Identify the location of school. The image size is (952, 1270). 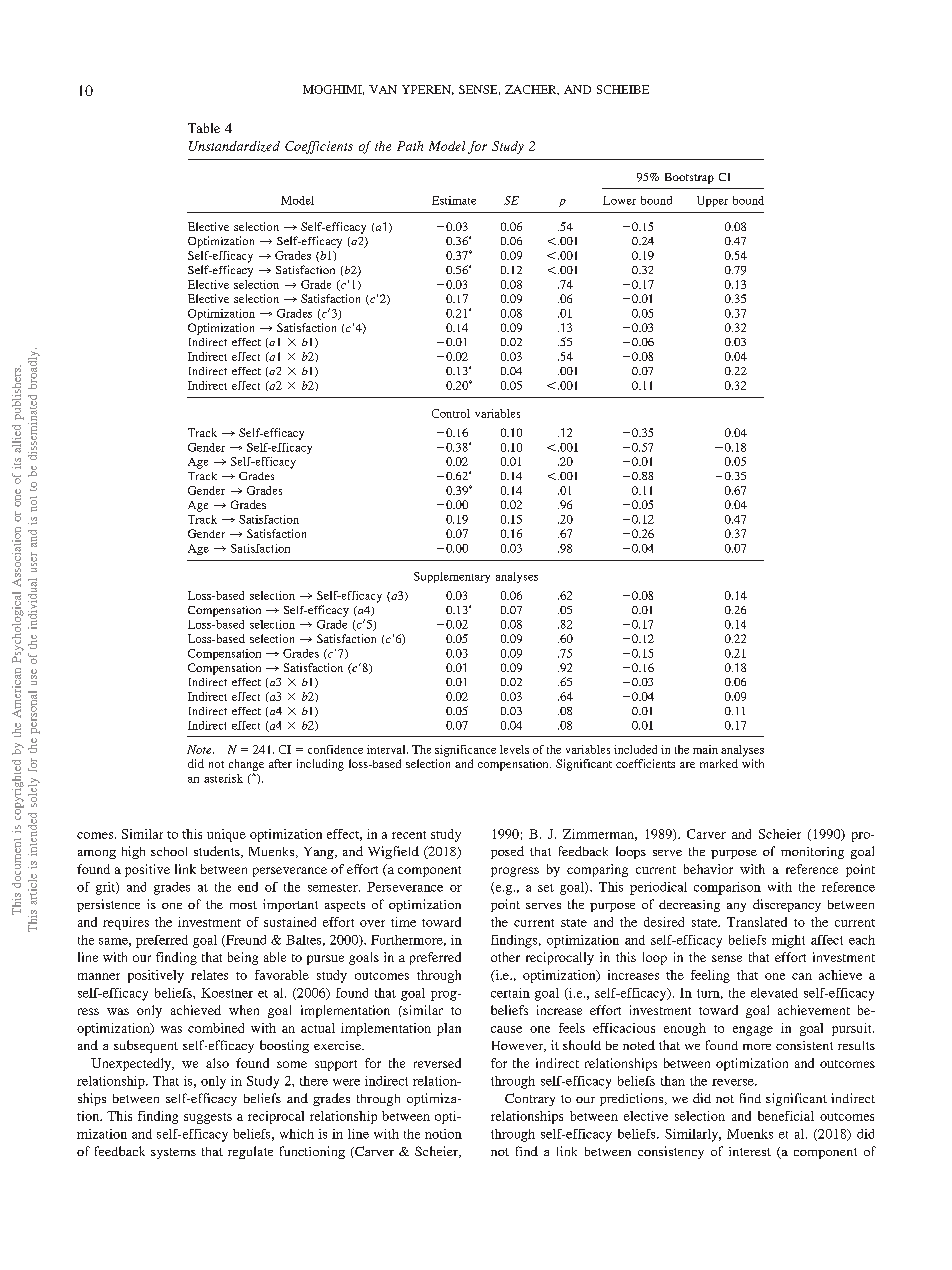
(169, 851).
